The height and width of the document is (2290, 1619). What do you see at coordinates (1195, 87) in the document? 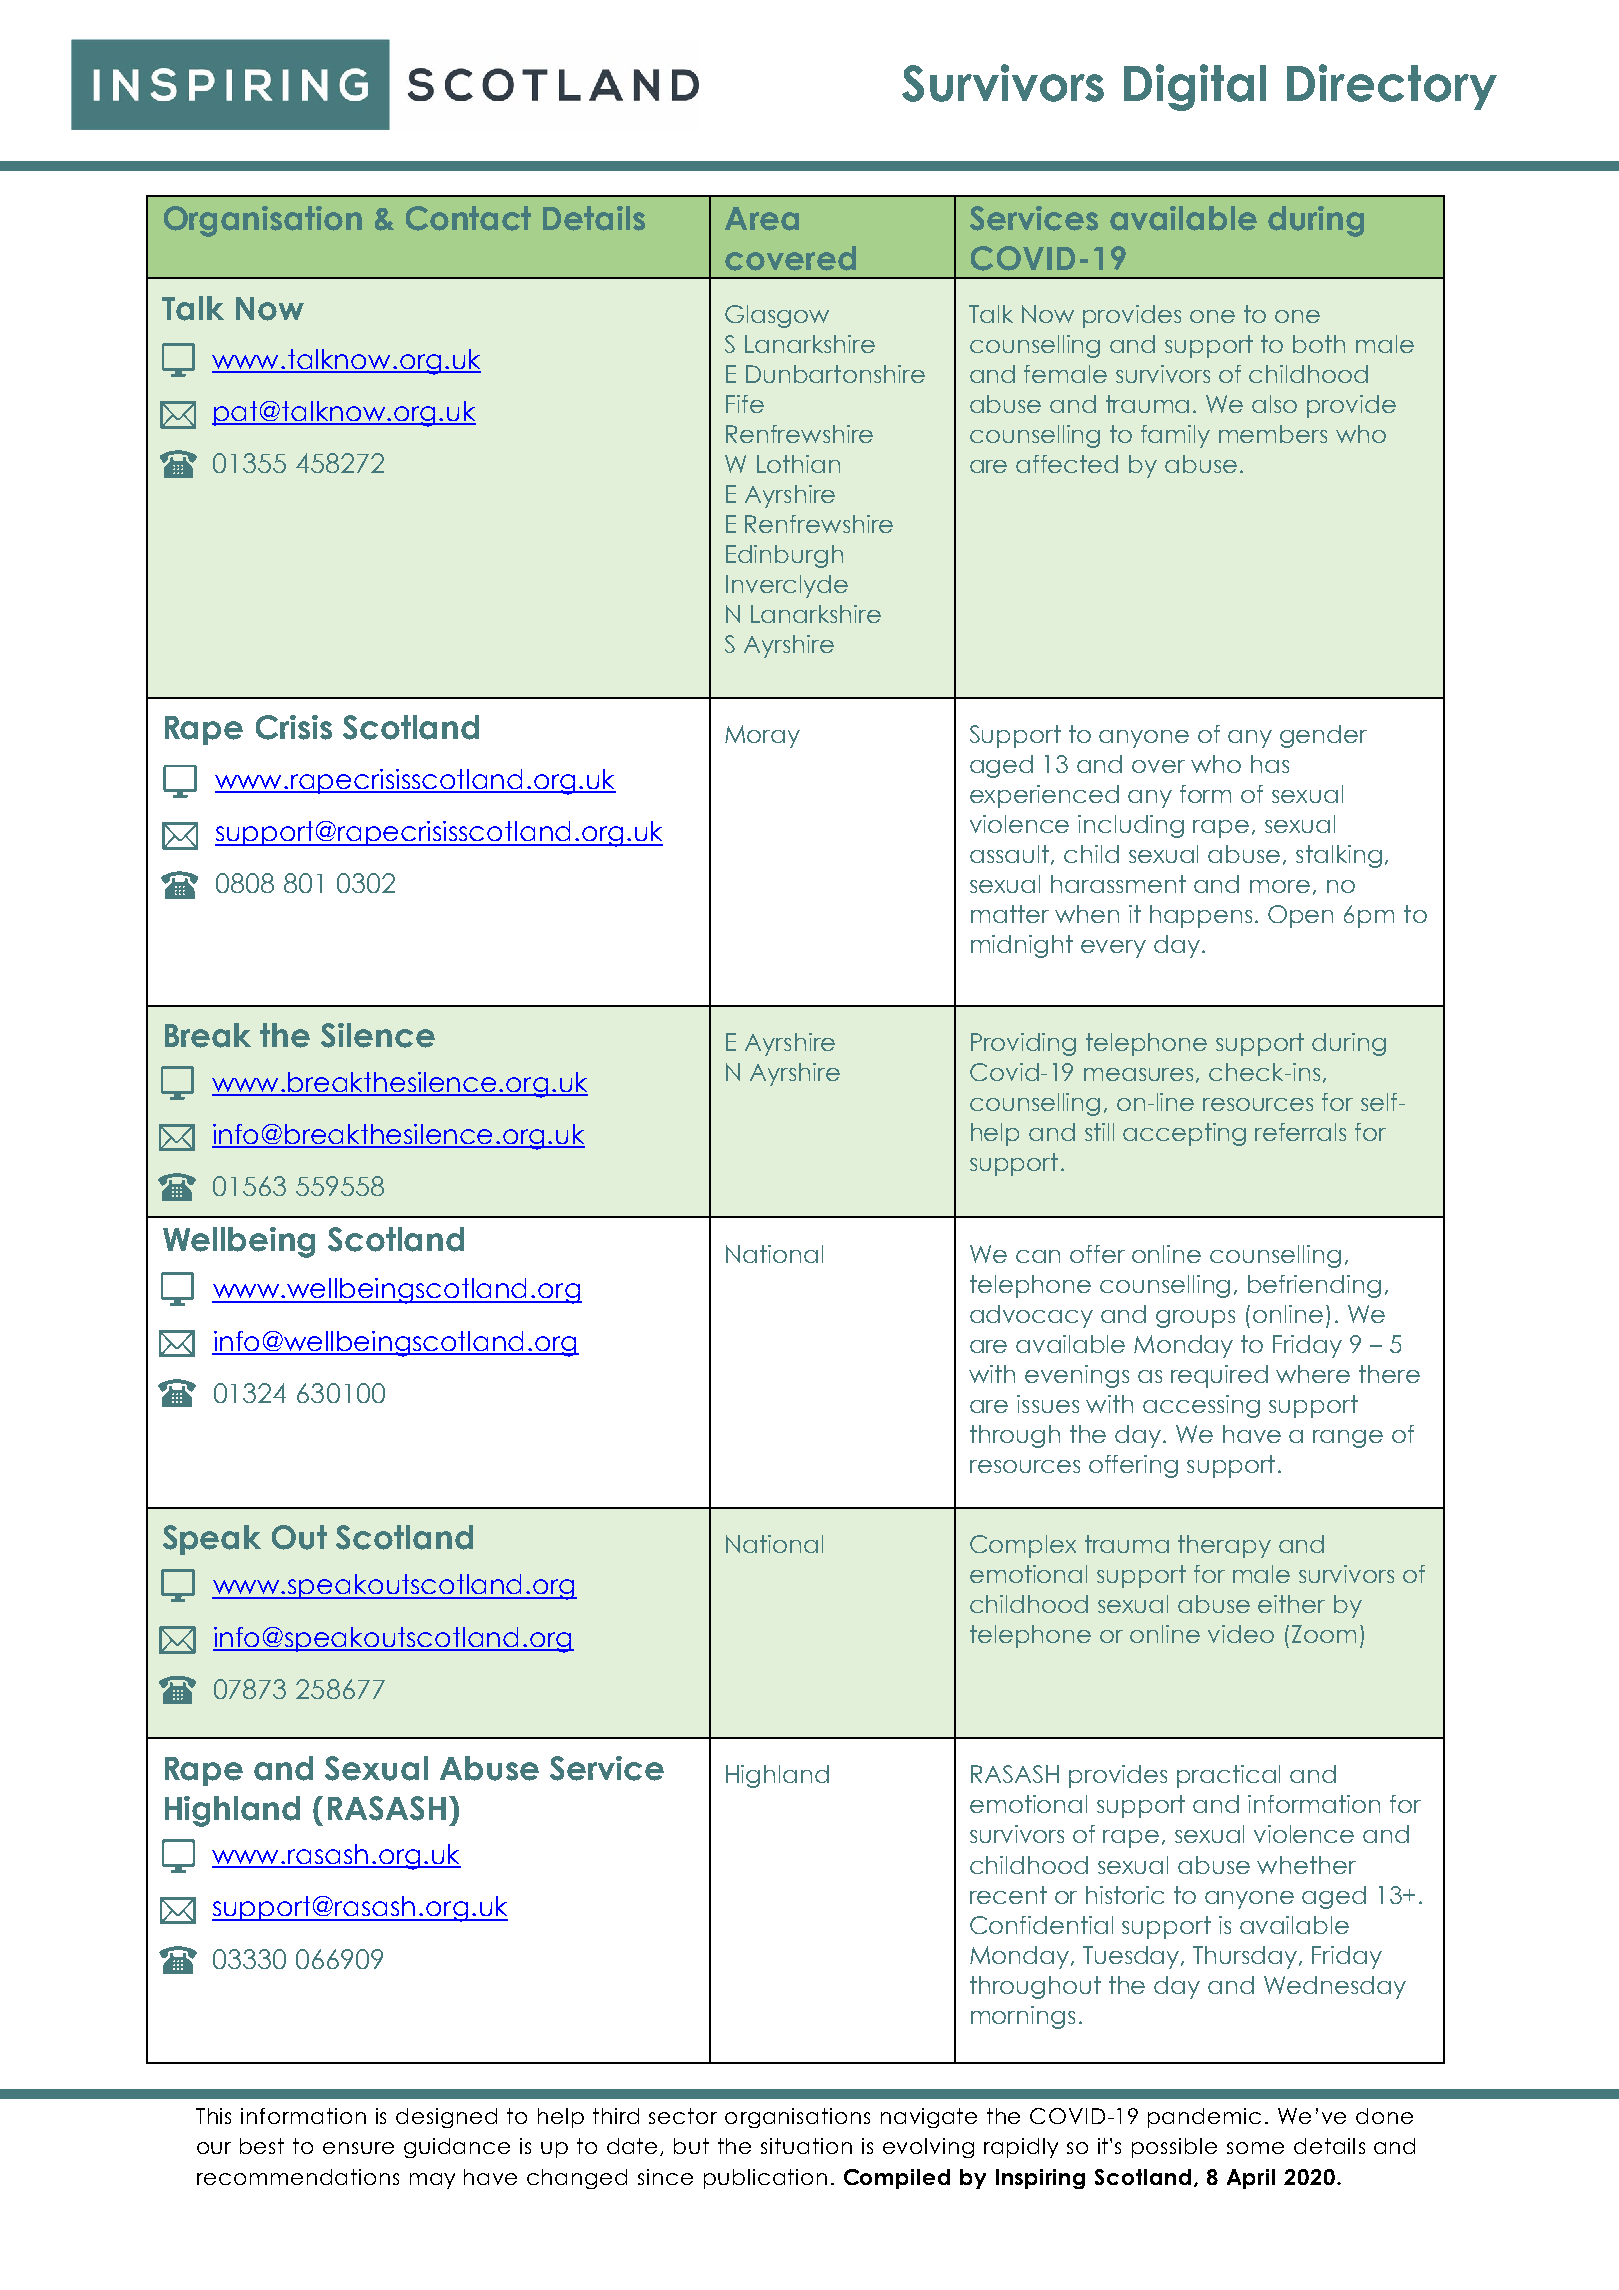
I see `Digital` at bounding box center [1195, 87].
